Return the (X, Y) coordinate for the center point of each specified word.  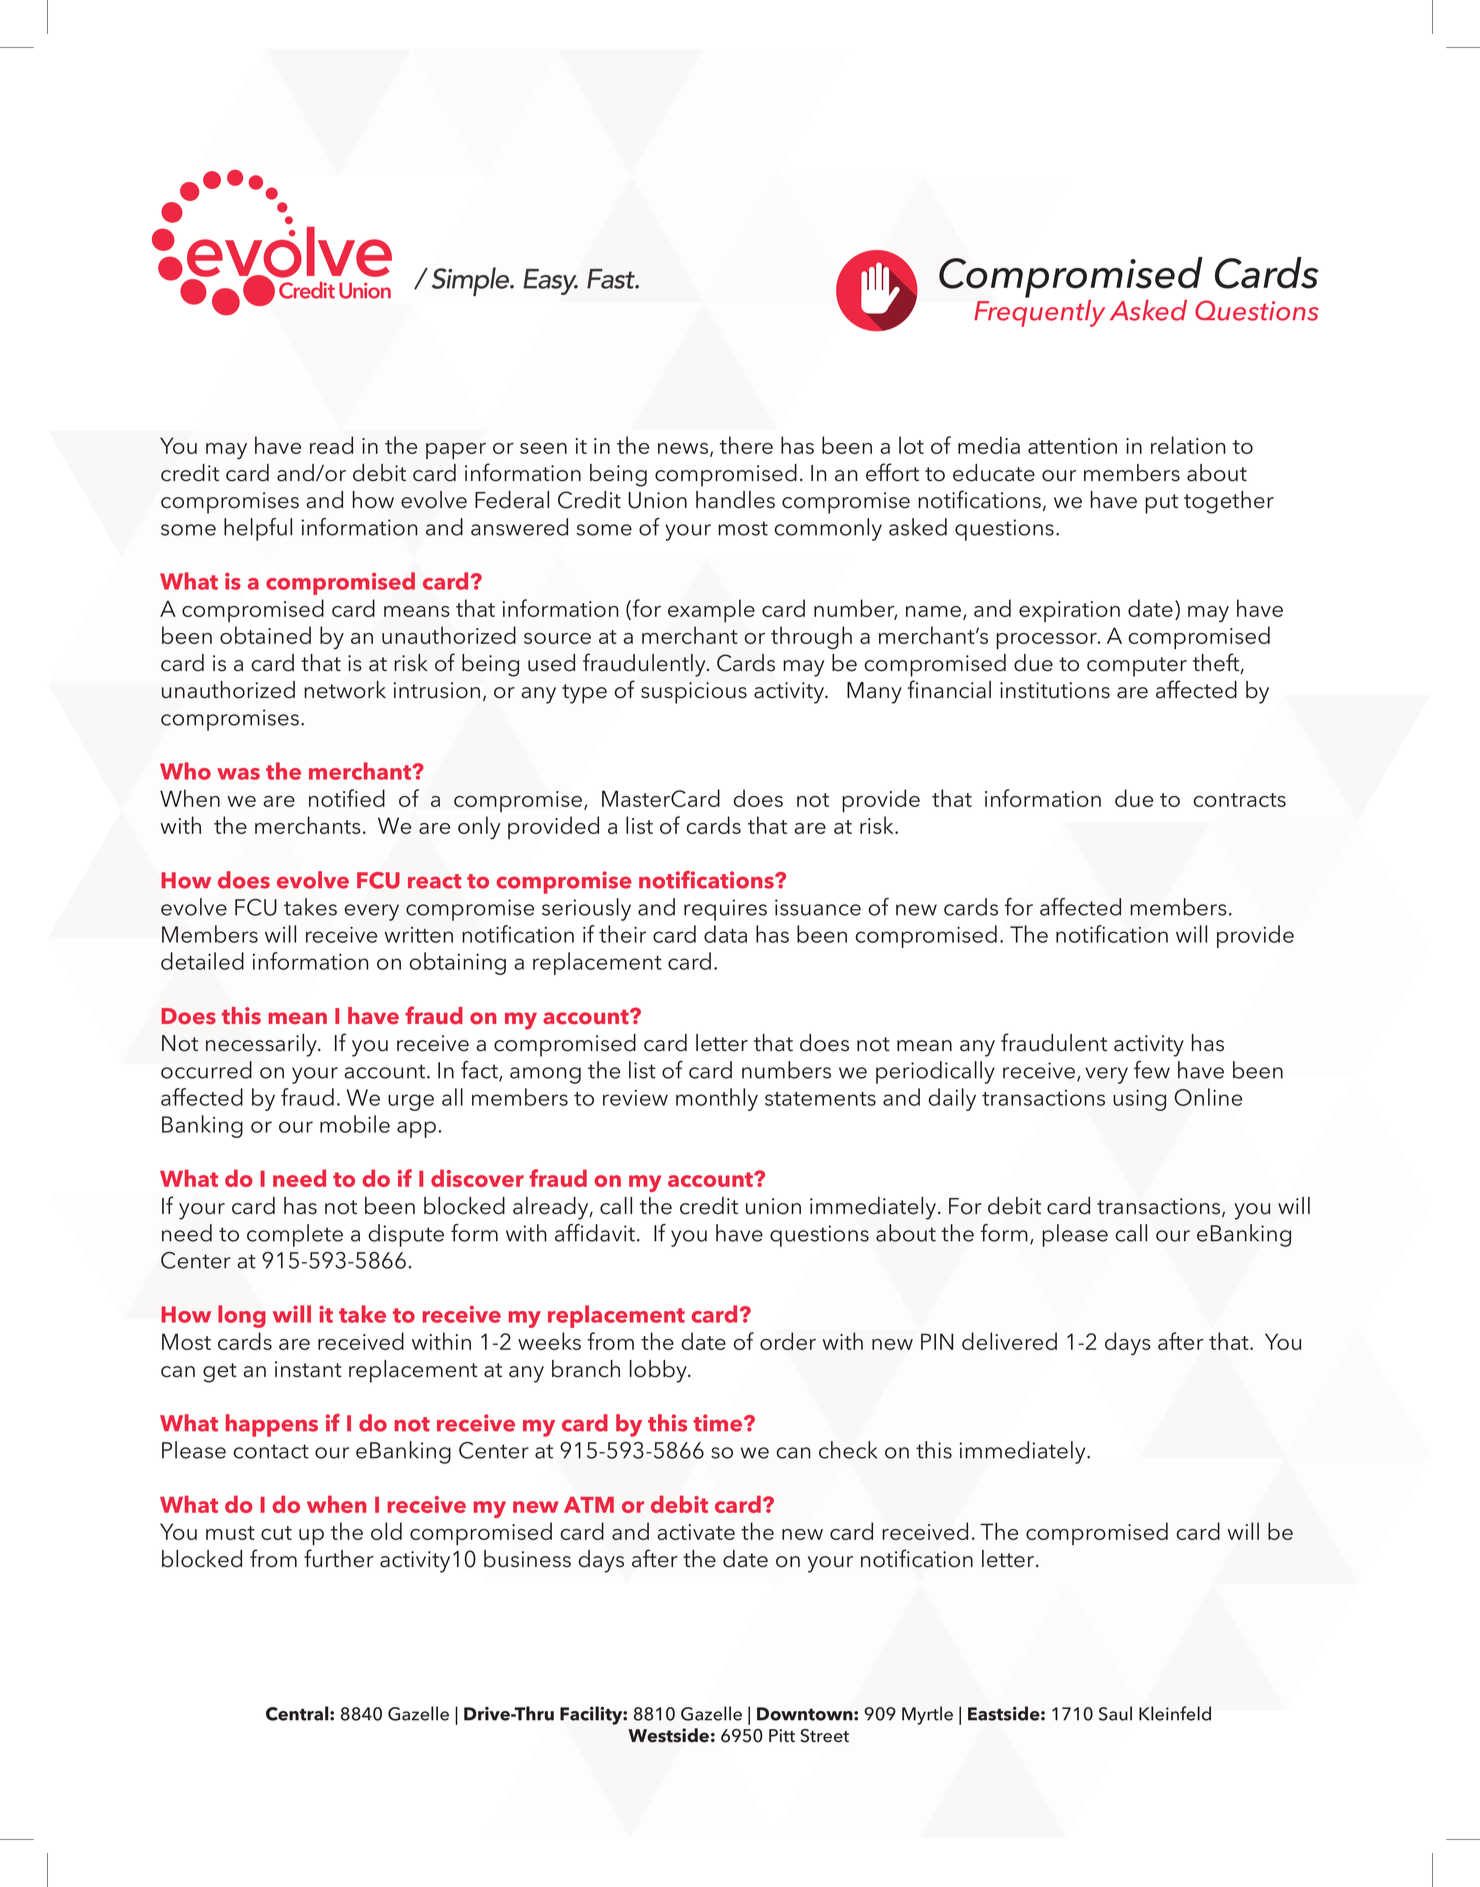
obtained (265, 635)
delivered (1009, 1341)
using (1139, 1100)
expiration (1069, 611)
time (719, 1423)
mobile (355, 1124)
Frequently (1039, 312)
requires (725, 910)
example (711, 610)
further (339, 1558)
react (435, 881)
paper (456, 451)
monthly (717, 1099)
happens (272, 1425)
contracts (1239, 800)
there (746, 445)
